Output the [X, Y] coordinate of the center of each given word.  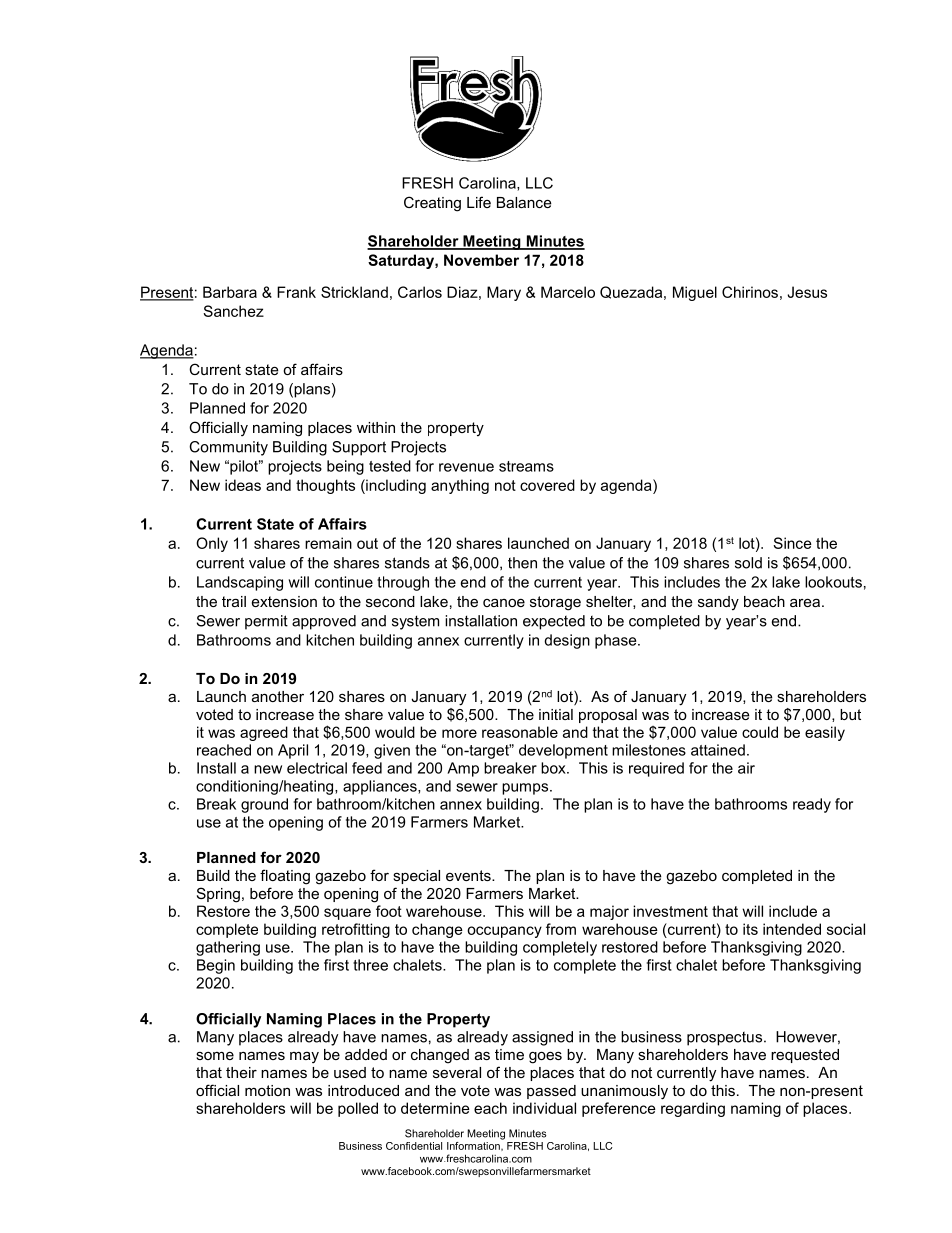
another [278, 696]
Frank [296, 292]
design [567, 641]
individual [544, 1108]
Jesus [807, 292]
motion [267, 1090]
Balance [524, 202]
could [760, 732]
